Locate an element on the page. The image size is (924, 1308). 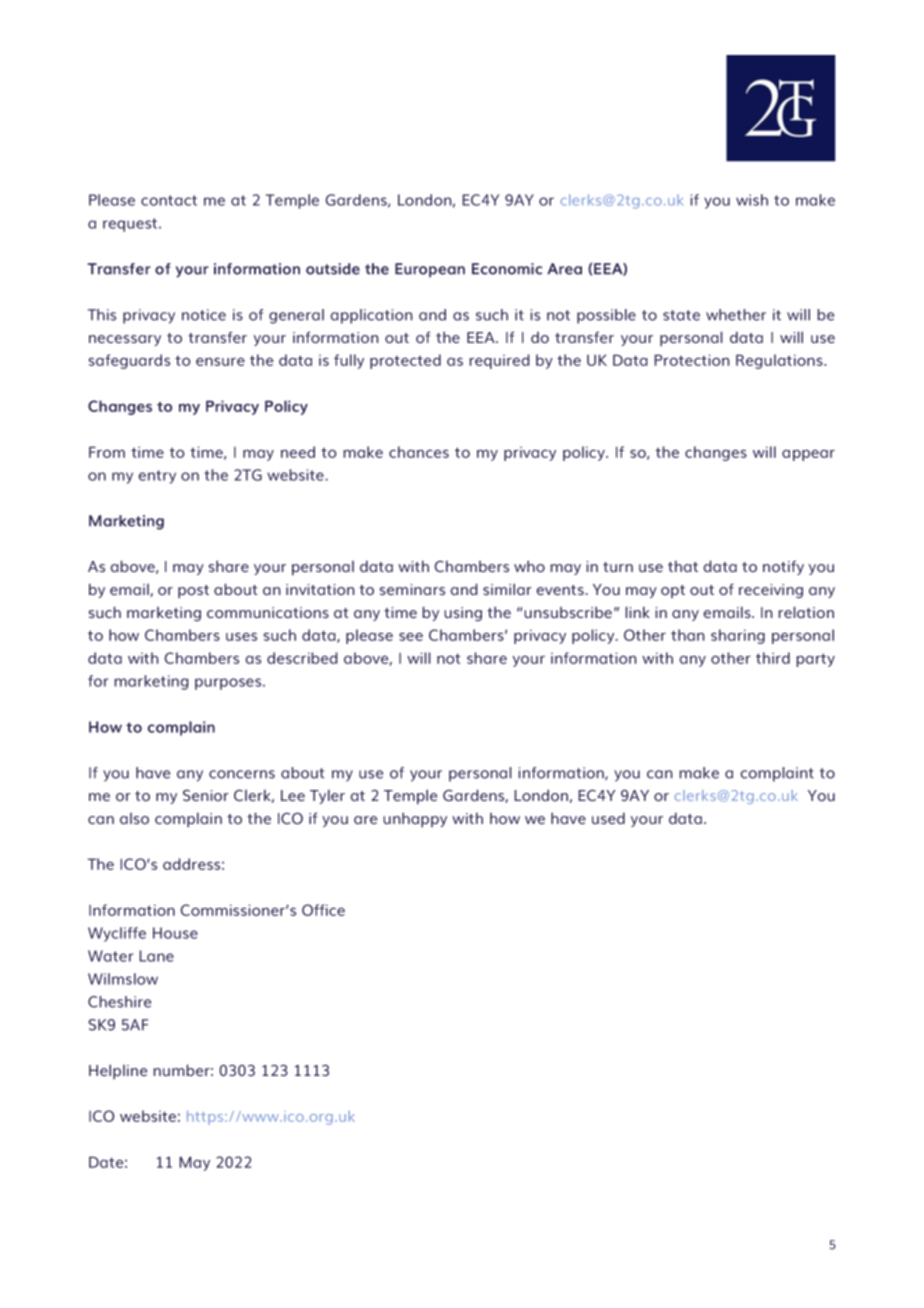
Senior is located at coordinates (206, 795).
